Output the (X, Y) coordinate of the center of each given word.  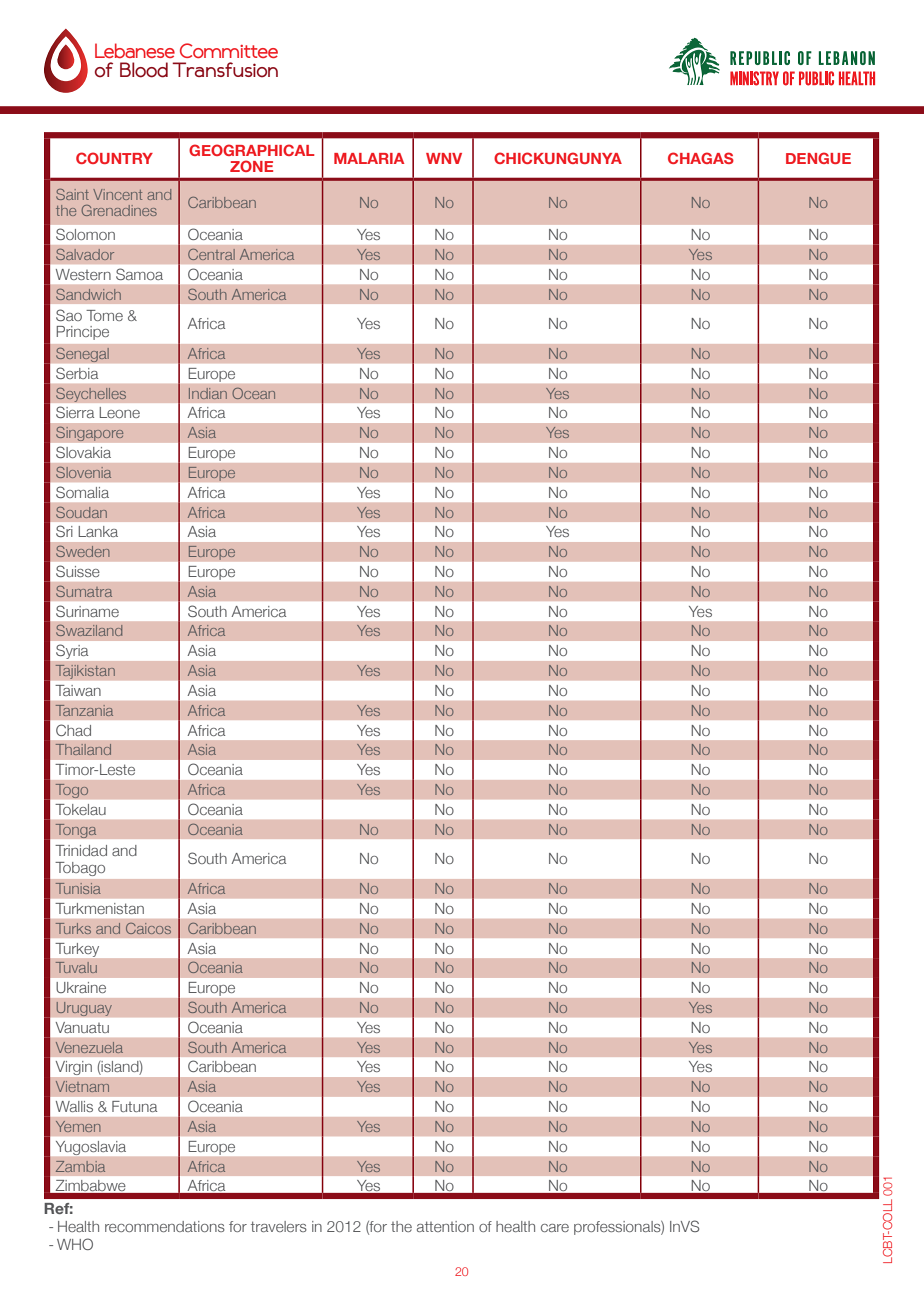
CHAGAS (701, 158)
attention (445, 1226)
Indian (208, 393)
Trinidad (81, 850)
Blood (144, 70)
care (555, 1228)
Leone (119, 412)
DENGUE (818, 158)
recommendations (165, 1226)
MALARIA (369, 158)
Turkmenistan (100, 908)
